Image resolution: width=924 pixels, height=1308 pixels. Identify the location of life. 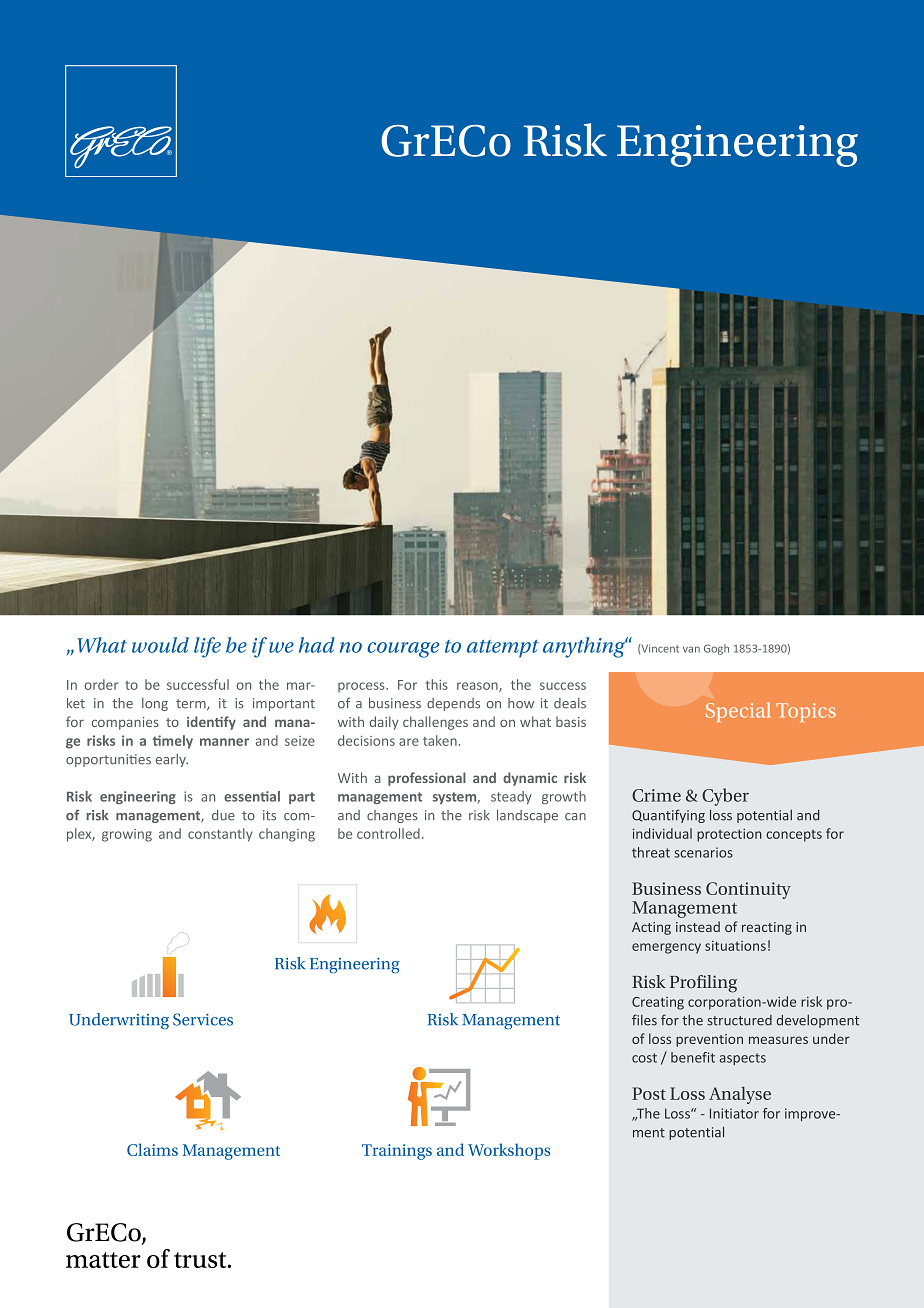
(207, 647).
